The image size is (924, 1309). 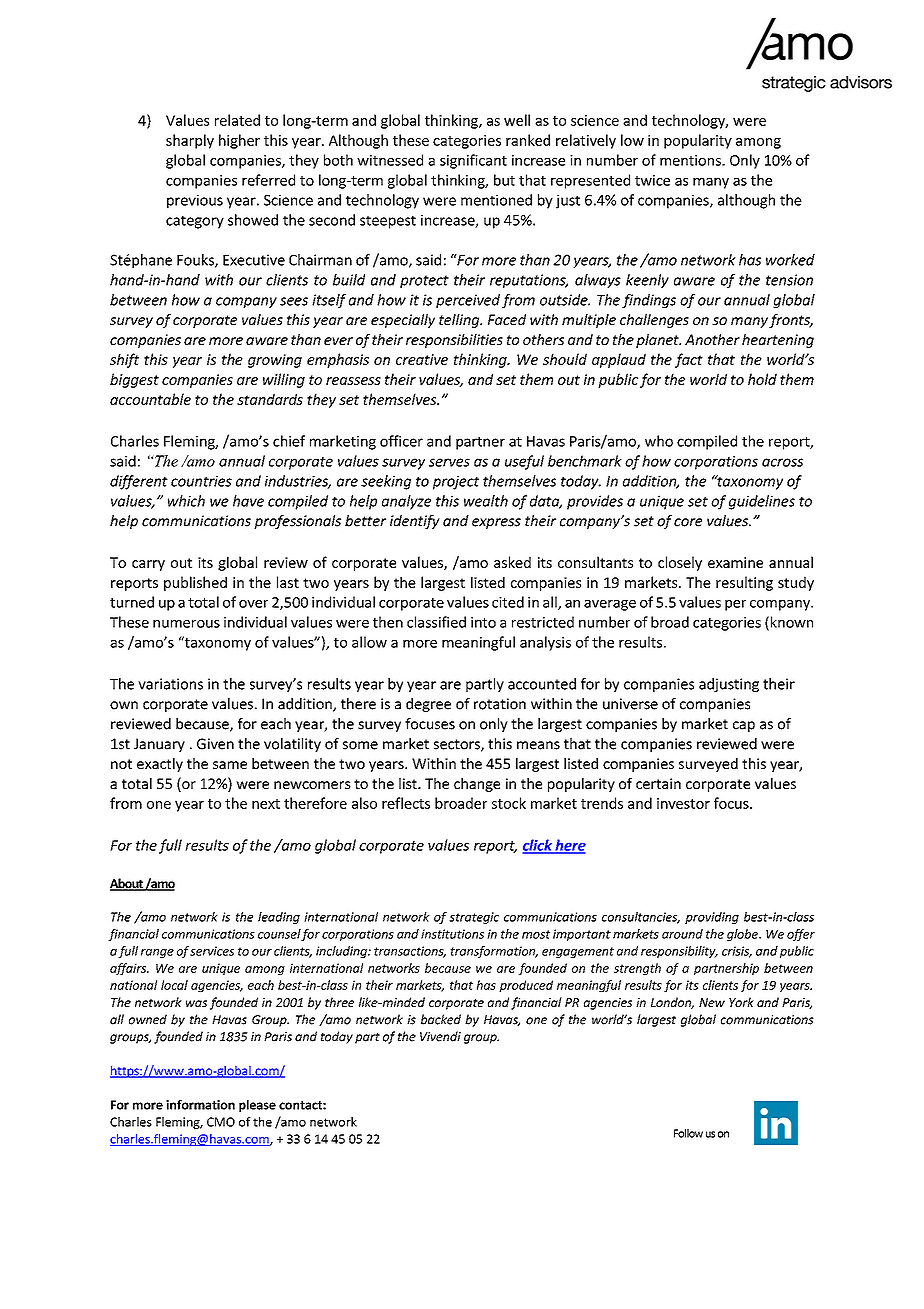 What do you see at coordinates (127, 884) in the screenshot?
I see `About` at bounding box center [127, 884].
